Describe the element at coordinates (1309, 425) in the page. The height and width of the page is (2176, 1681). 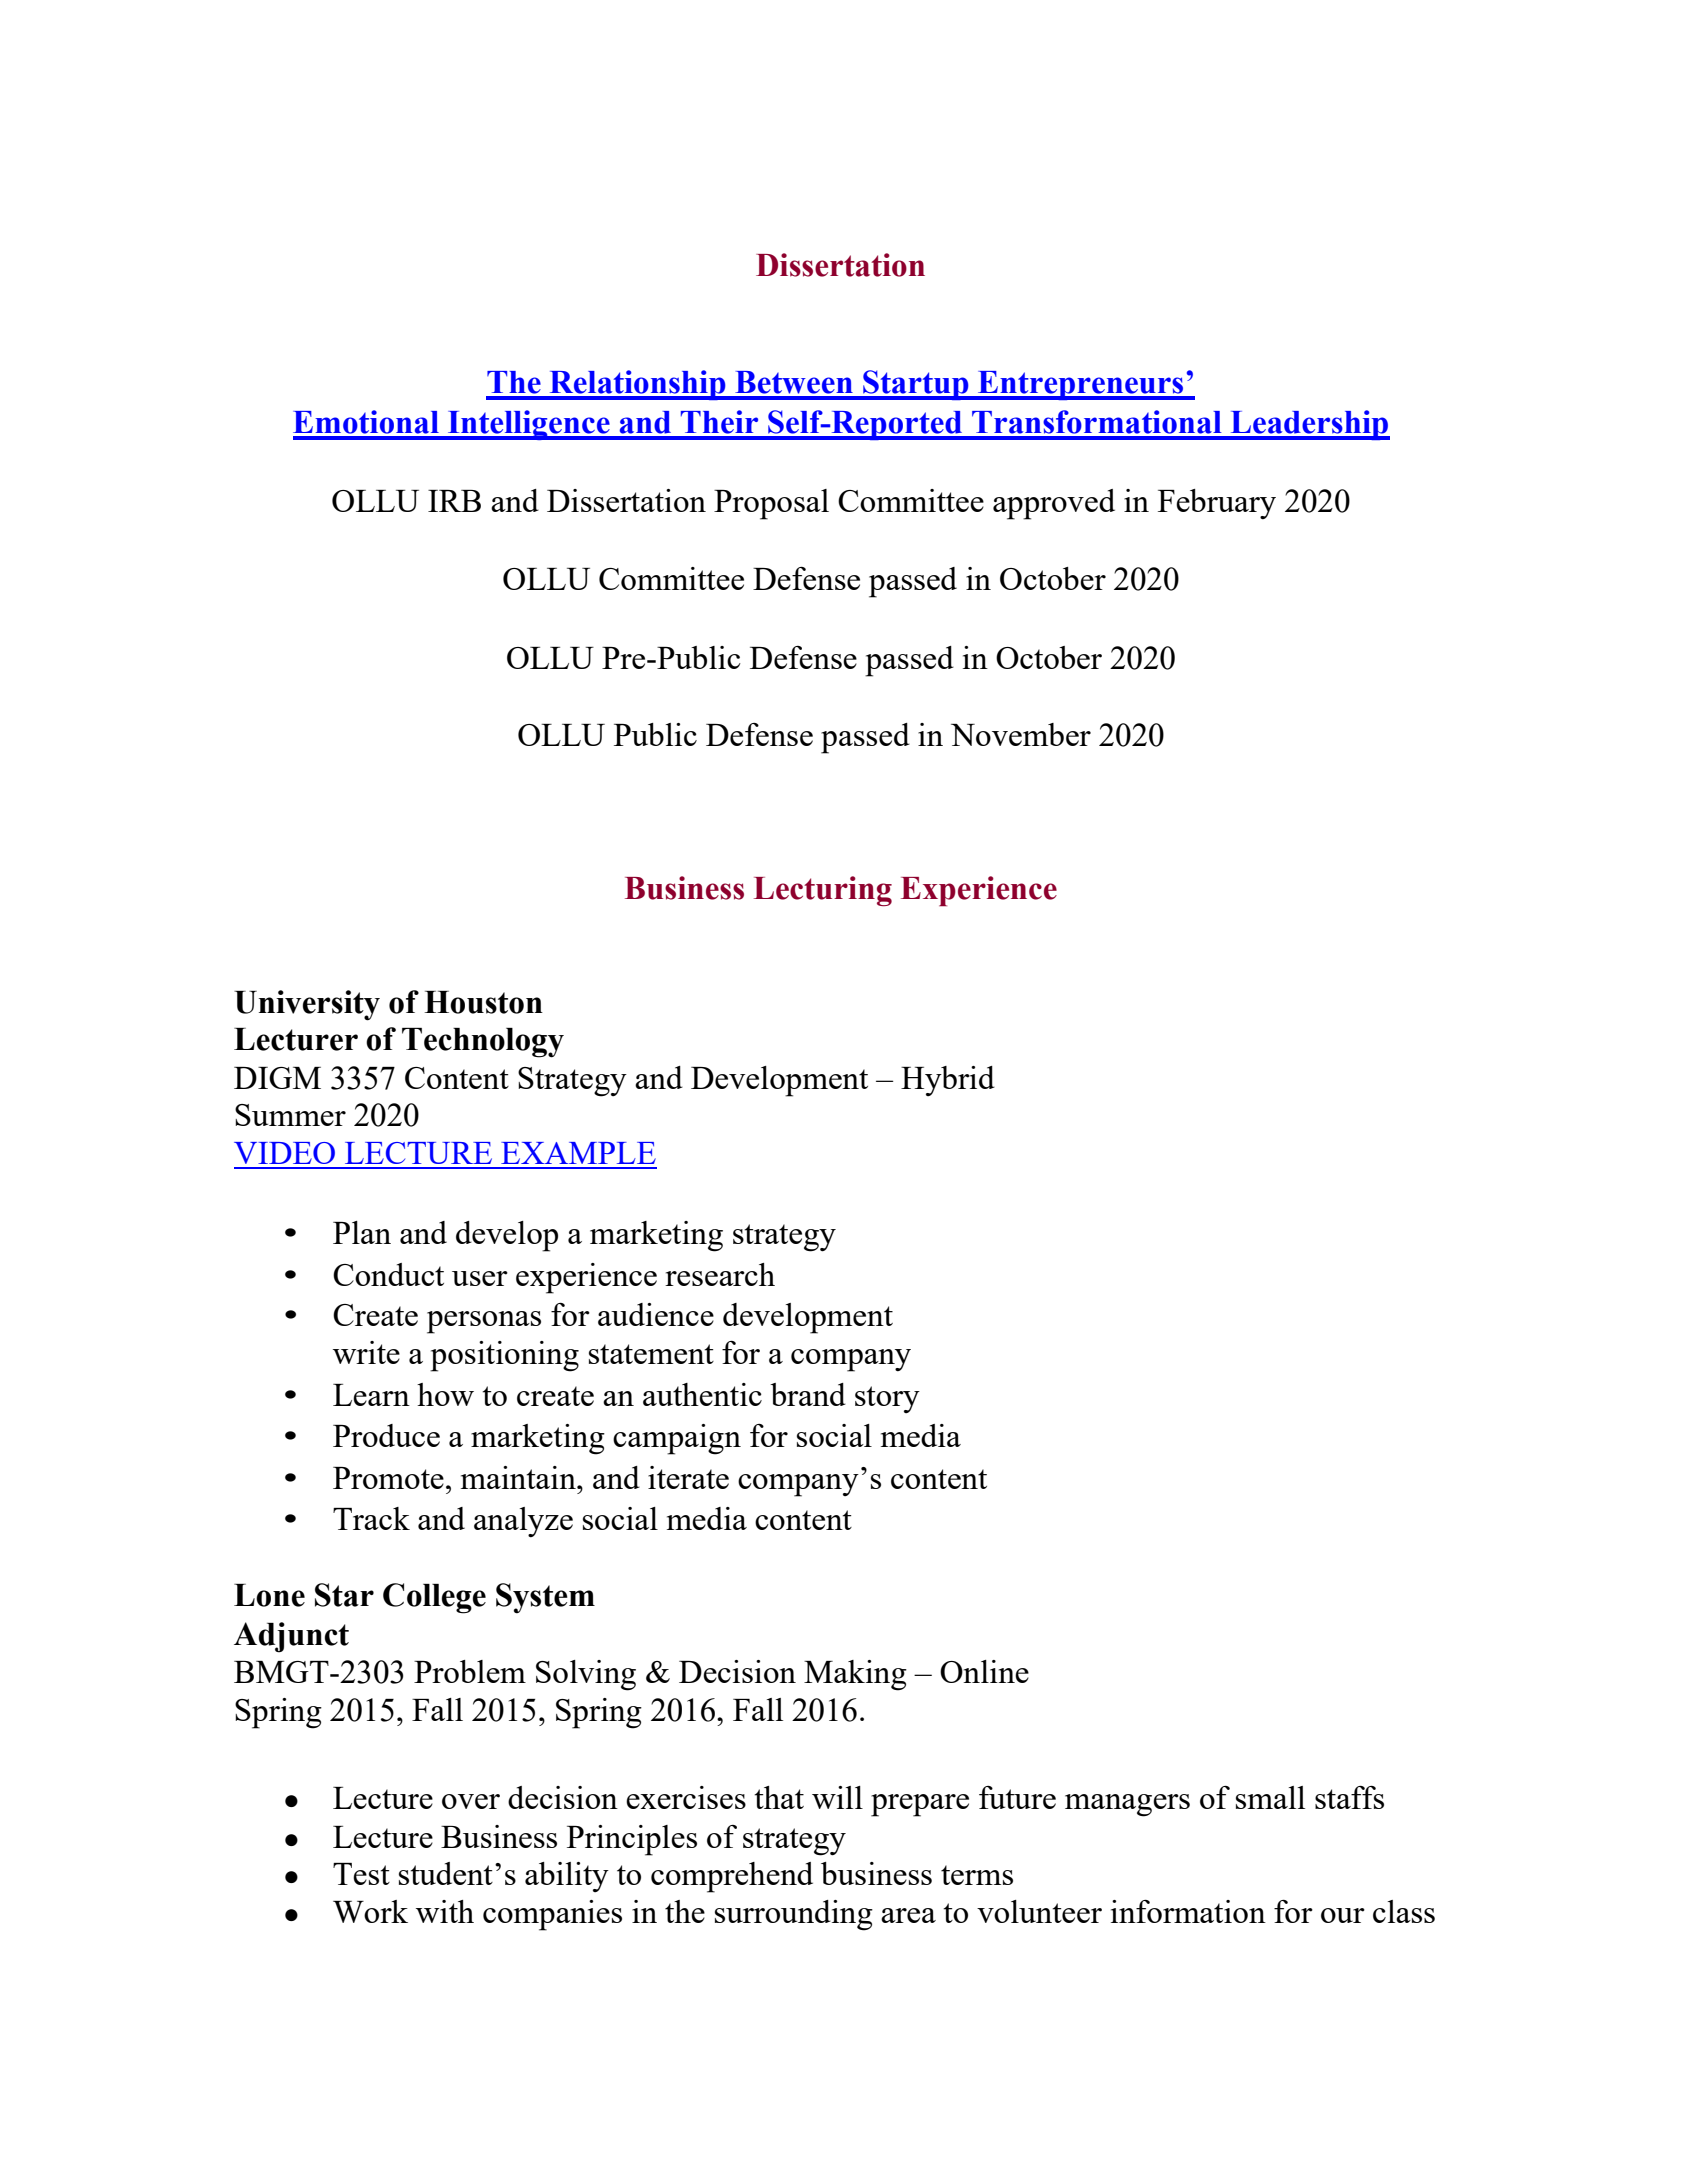
I see `Leadership` at that location.
